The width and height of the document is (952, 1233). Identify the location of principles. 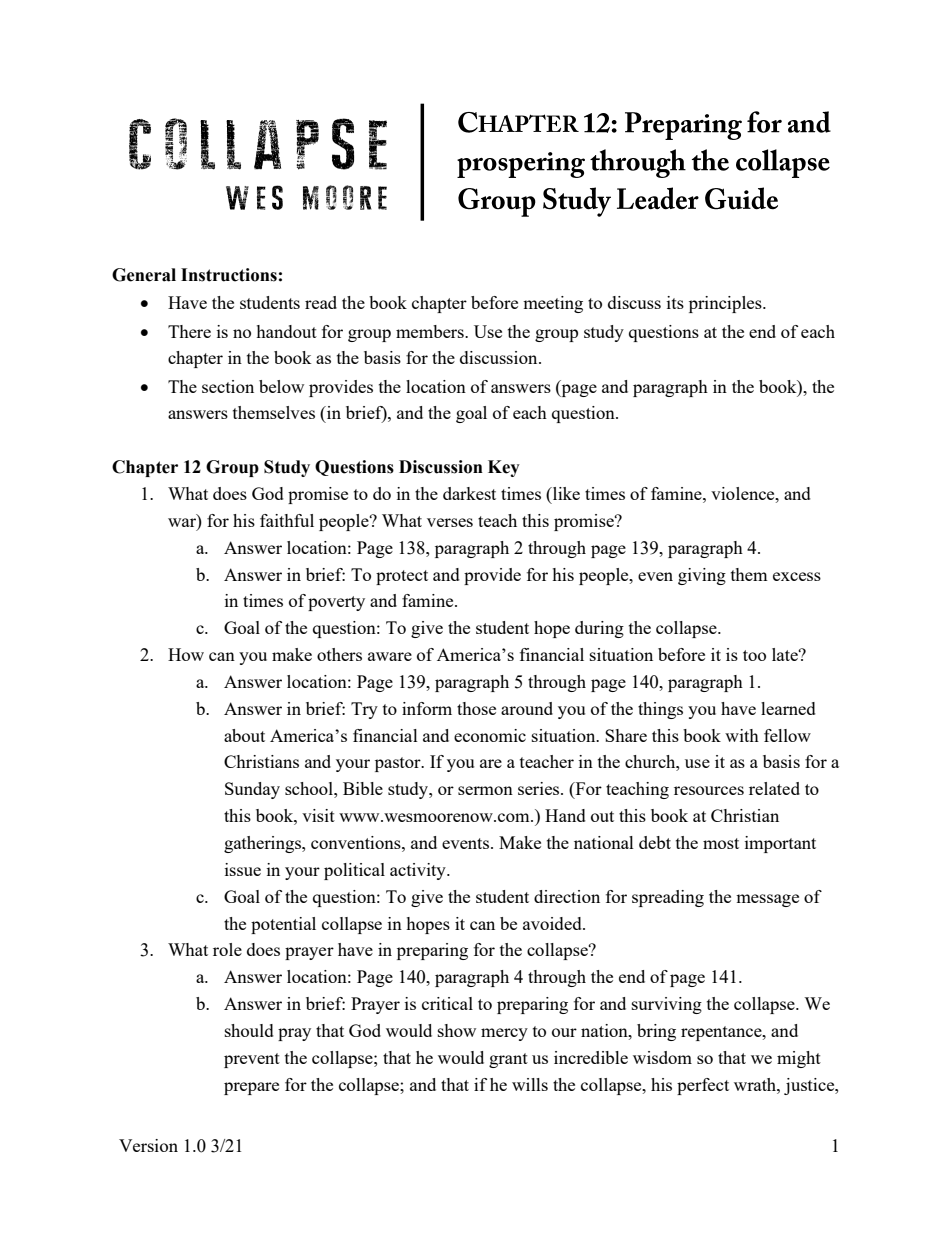
(726, 304).
